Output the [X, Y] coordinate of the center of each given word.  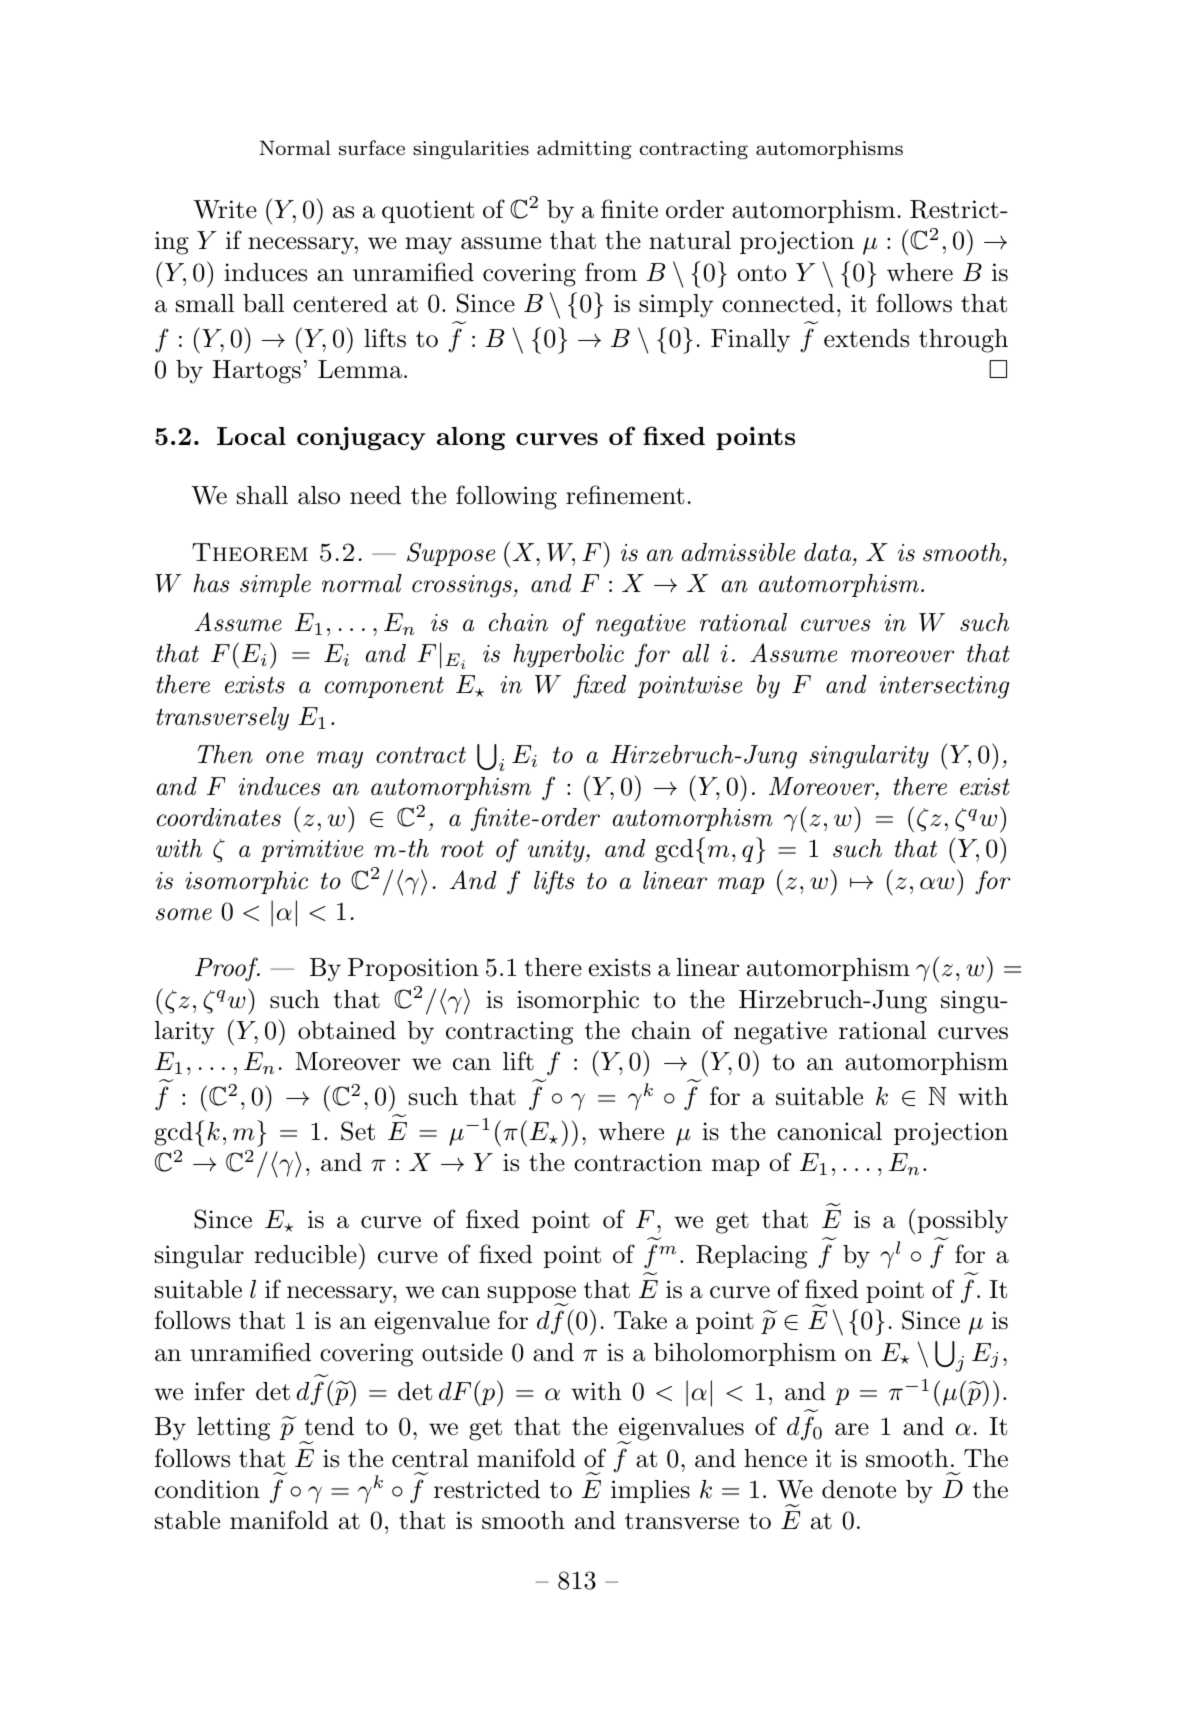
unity [557, 851]
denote [859, 1489]
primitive [312, 851]
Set [358, 1131]
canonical [829, 1131]
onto [762, 273]
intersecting [944, 687]
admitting [584, 150]
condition [207, 1489]
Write [225, 209]
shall [262, 495]
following [506, 497]
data [829, 552]
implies [650, 1491]
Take [640, 1320]
